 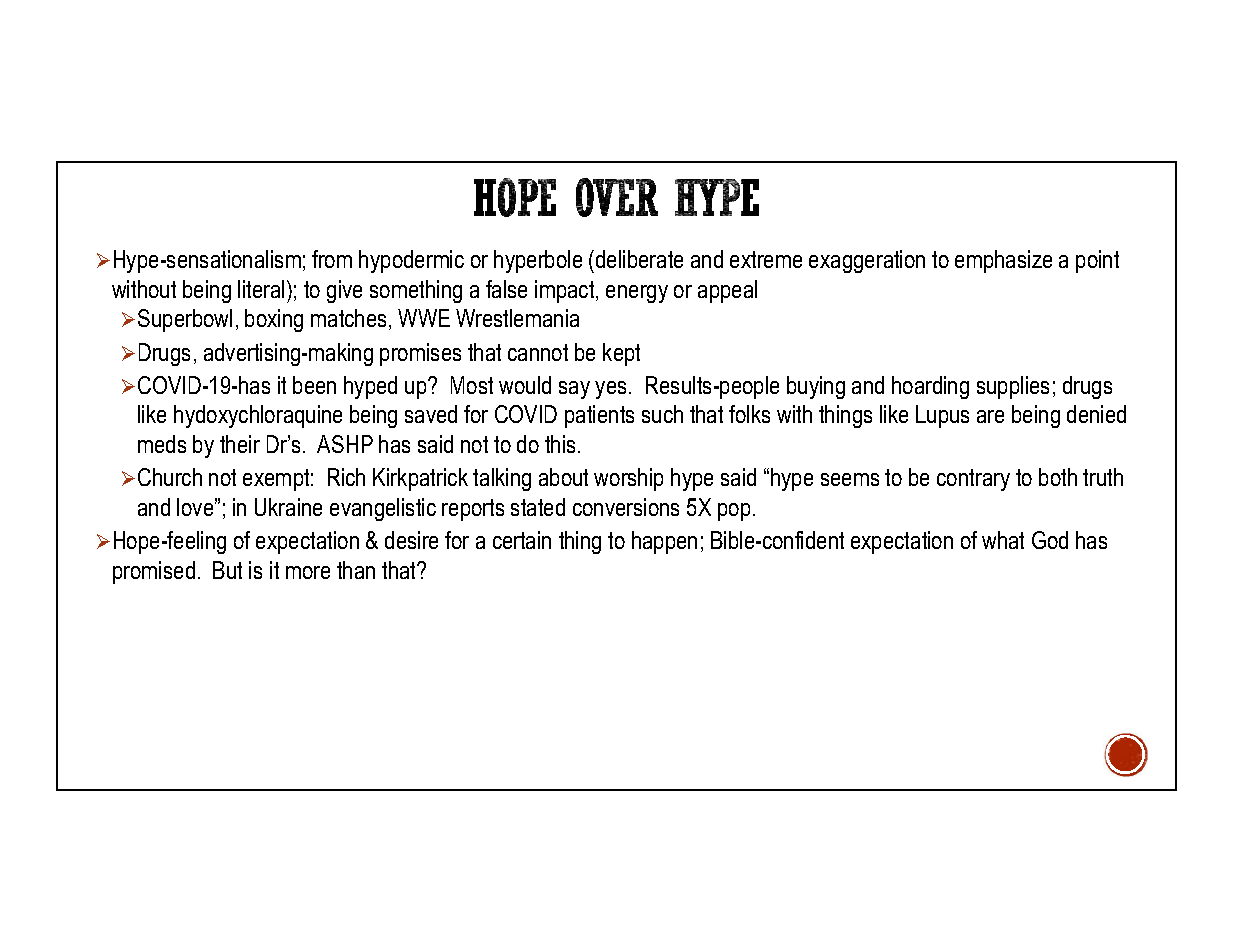 I want to click on conversions, so click(x=626, y=507).
